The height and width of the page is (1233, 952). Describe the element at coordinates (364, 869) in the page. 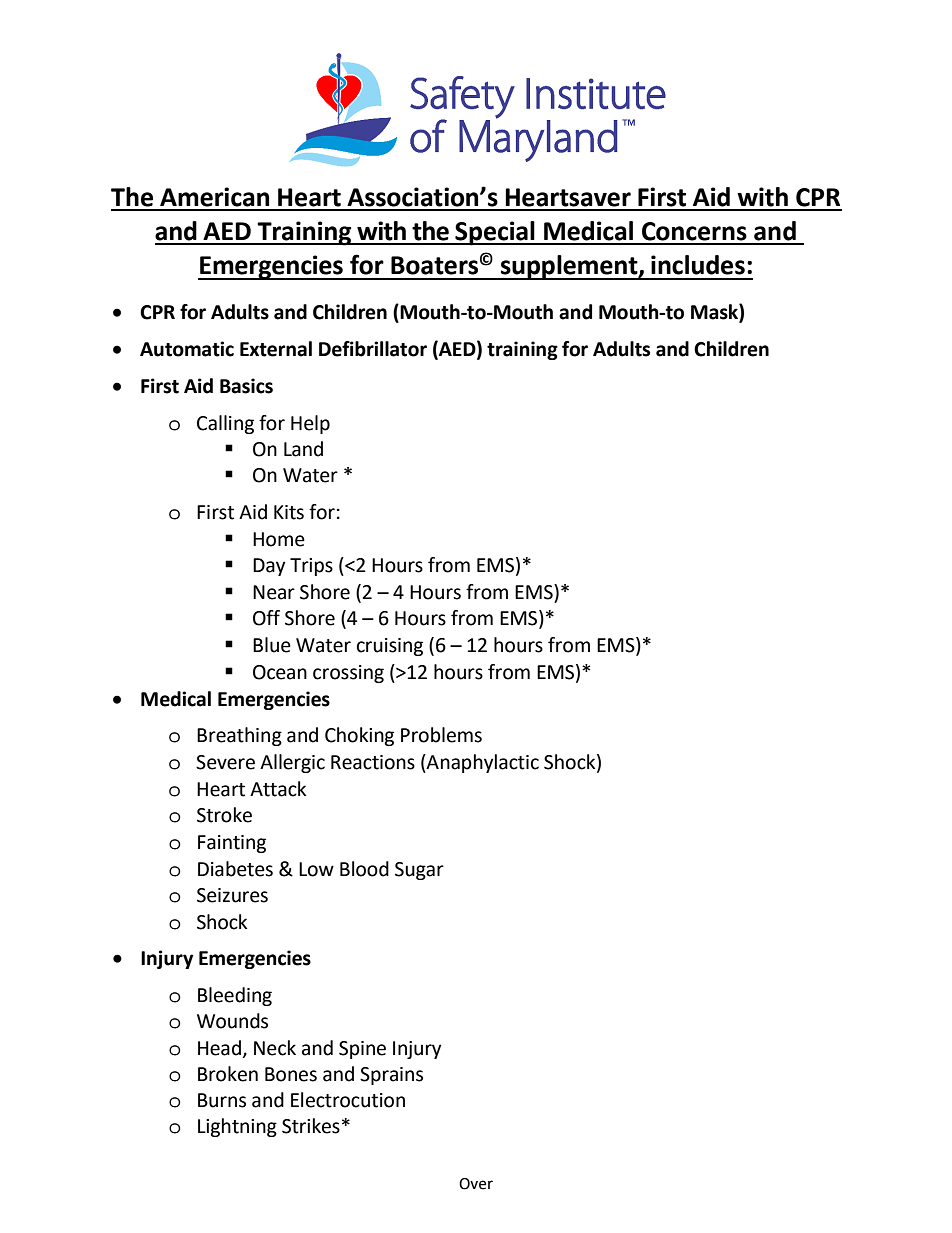

I see `Blood` at that location.
